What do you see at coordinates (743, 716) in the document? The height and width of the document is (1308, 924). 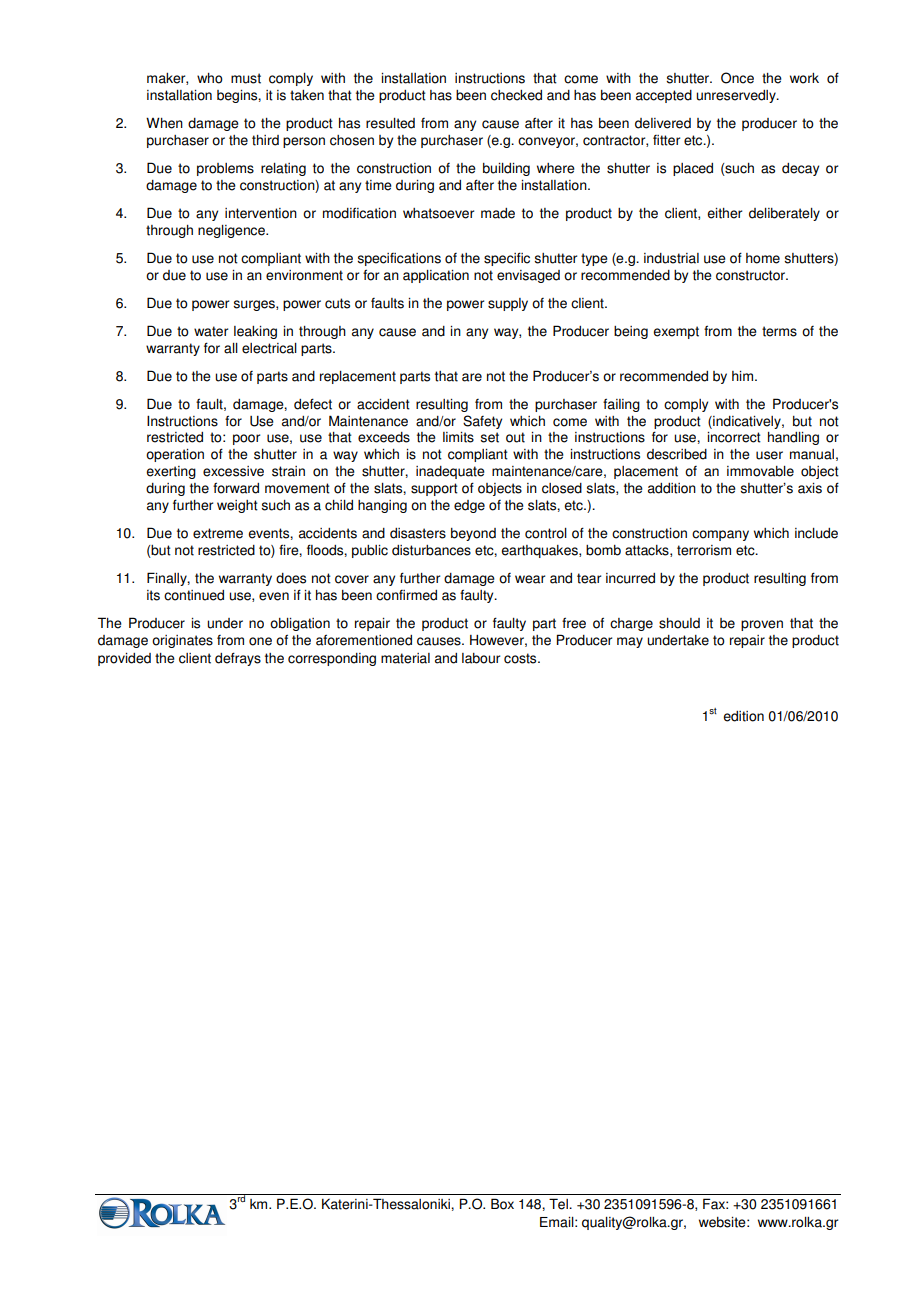 I see `edition` at bounding box center [743, 716].
